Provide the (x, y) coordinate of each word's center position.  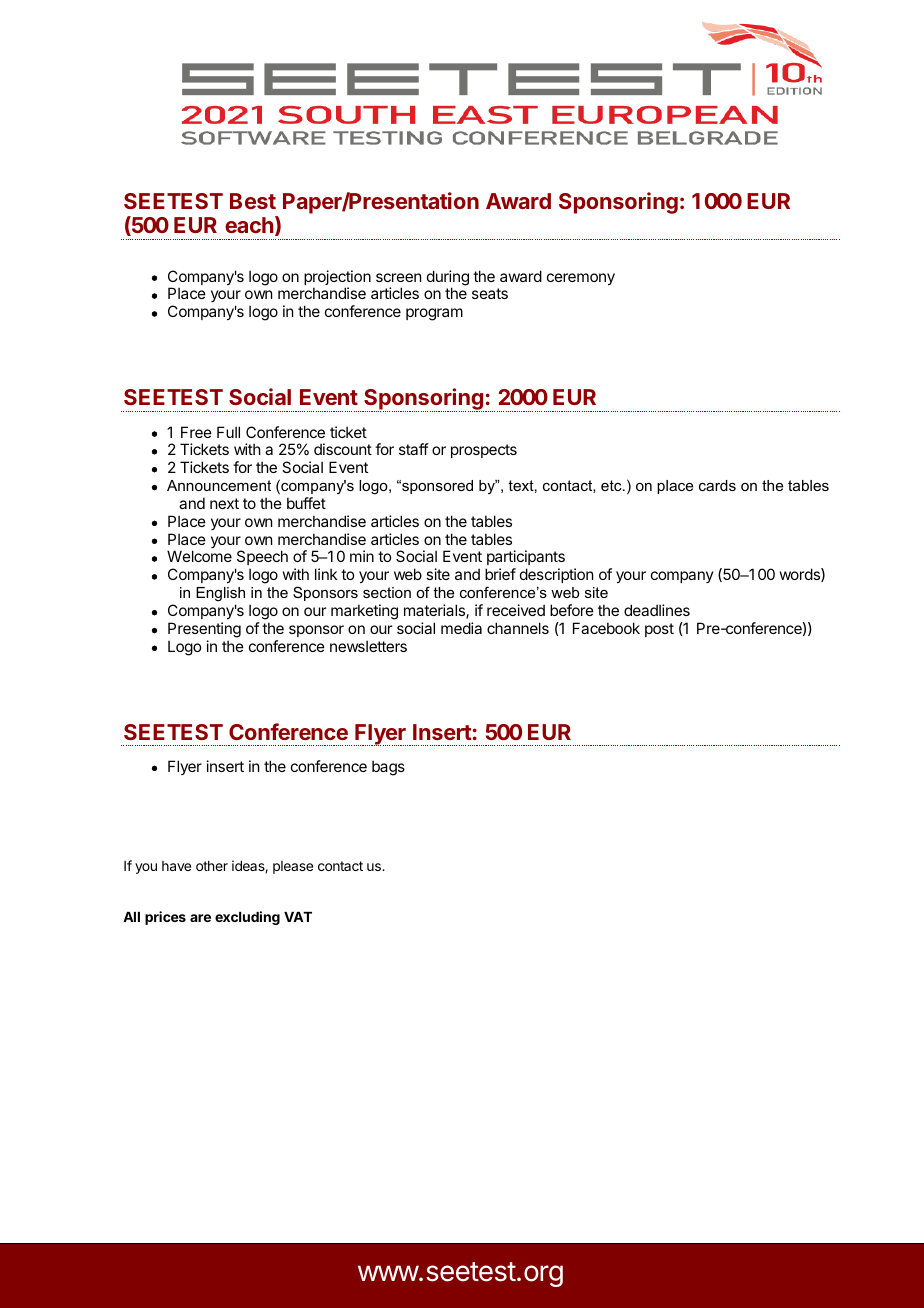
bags (388, 768)
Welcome (199, 556)
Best (253, 201)
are (200, 918)
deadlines (657, 610)
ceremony (581, 279)
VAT (298, 917)
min (362, 556)
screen (398, 277)
